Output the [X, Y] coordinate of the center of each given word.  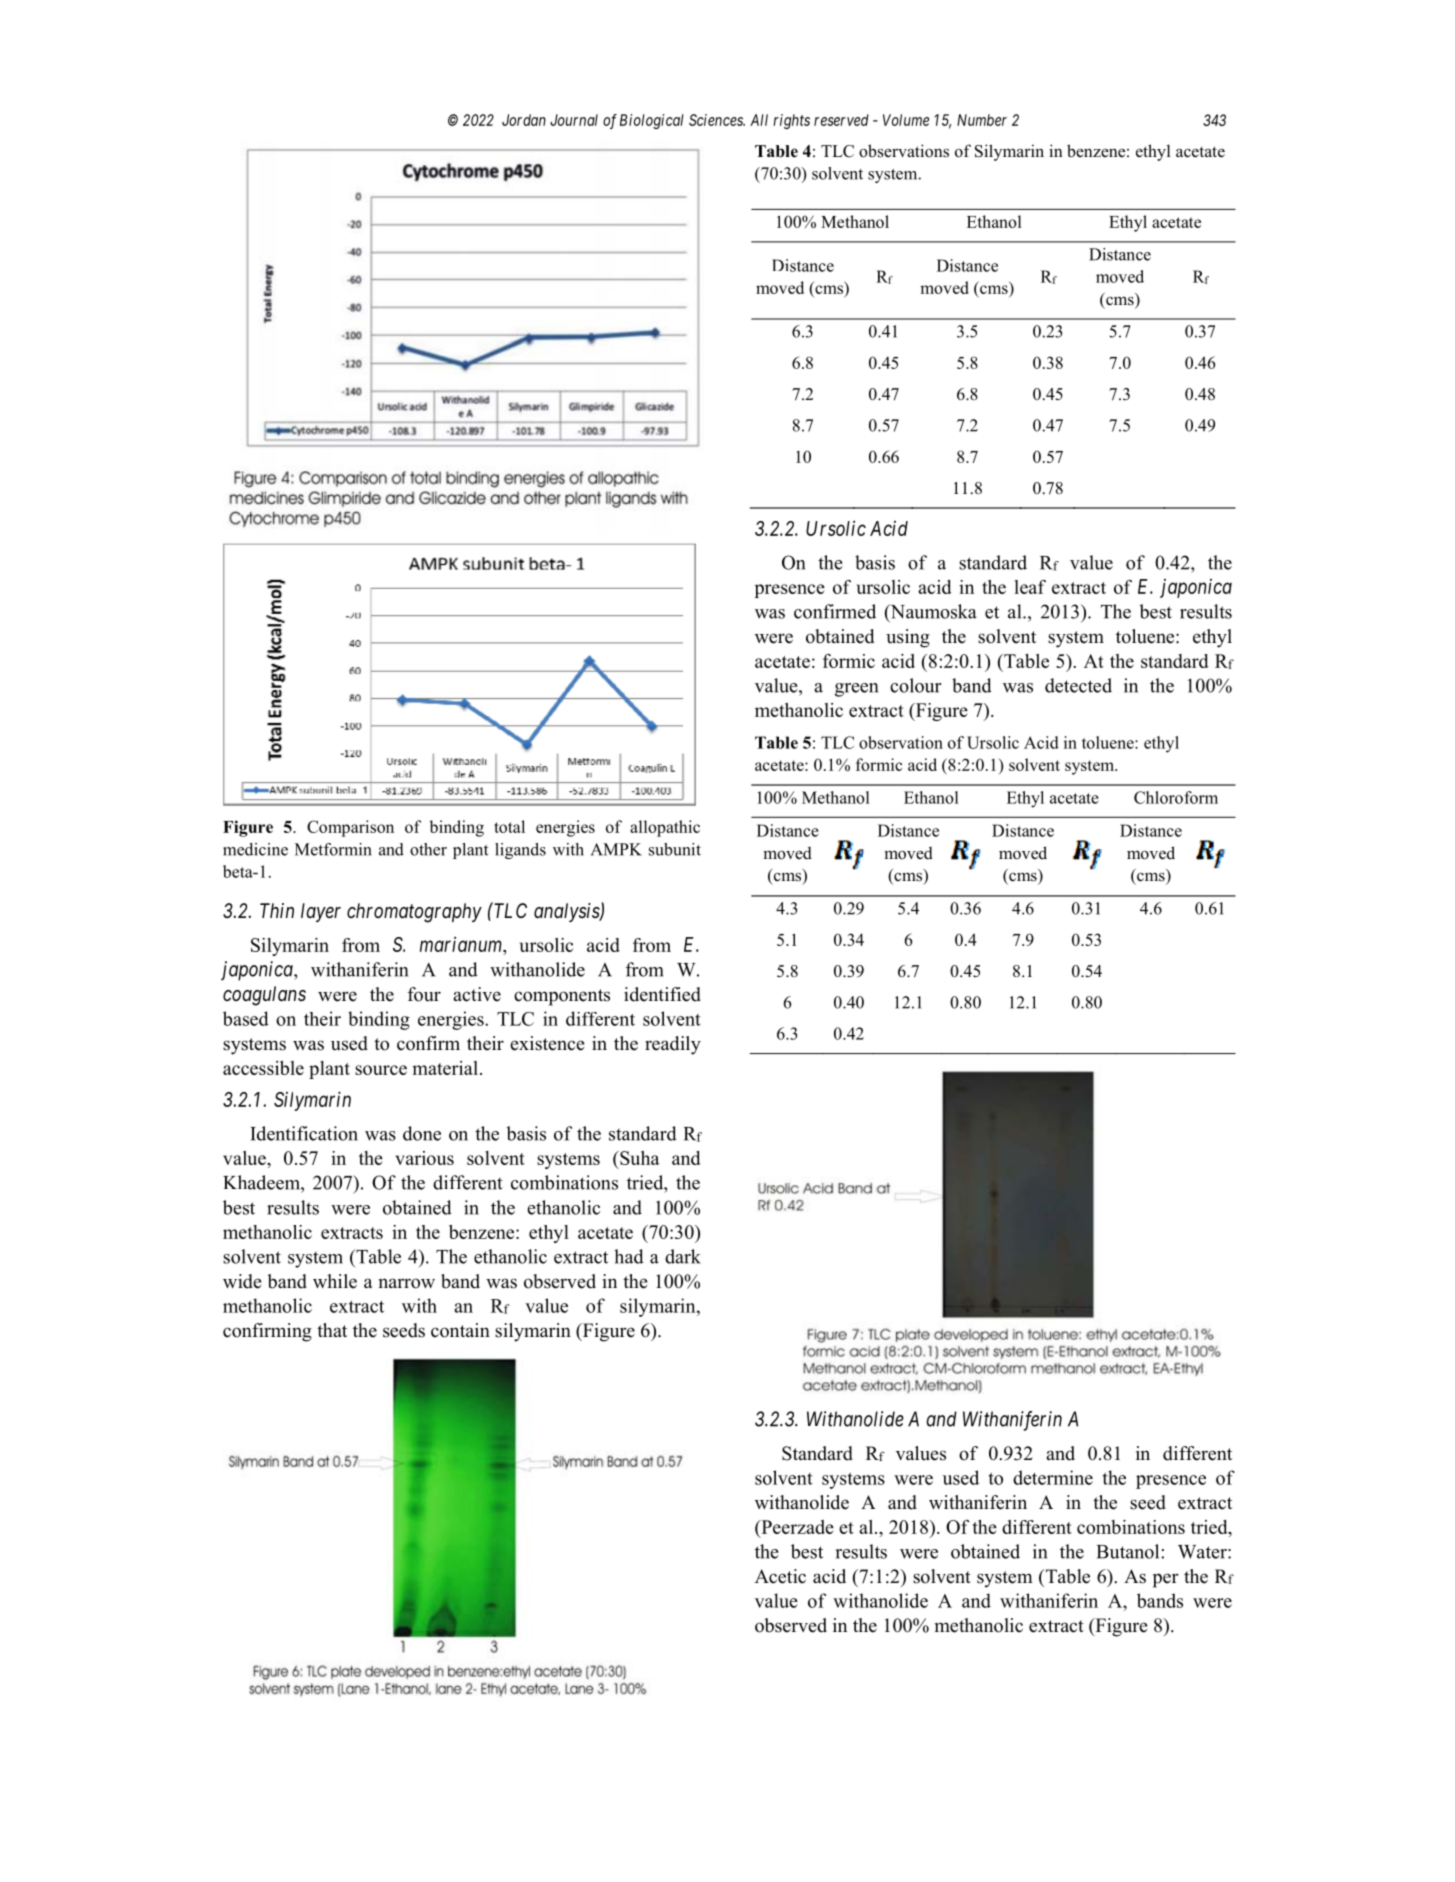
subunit [675, 849]
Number [982, 120]
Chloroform [1176, 797]
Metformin [333, 849]
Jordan [524, 120]
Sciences [717, 120]
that [332, 1330]
